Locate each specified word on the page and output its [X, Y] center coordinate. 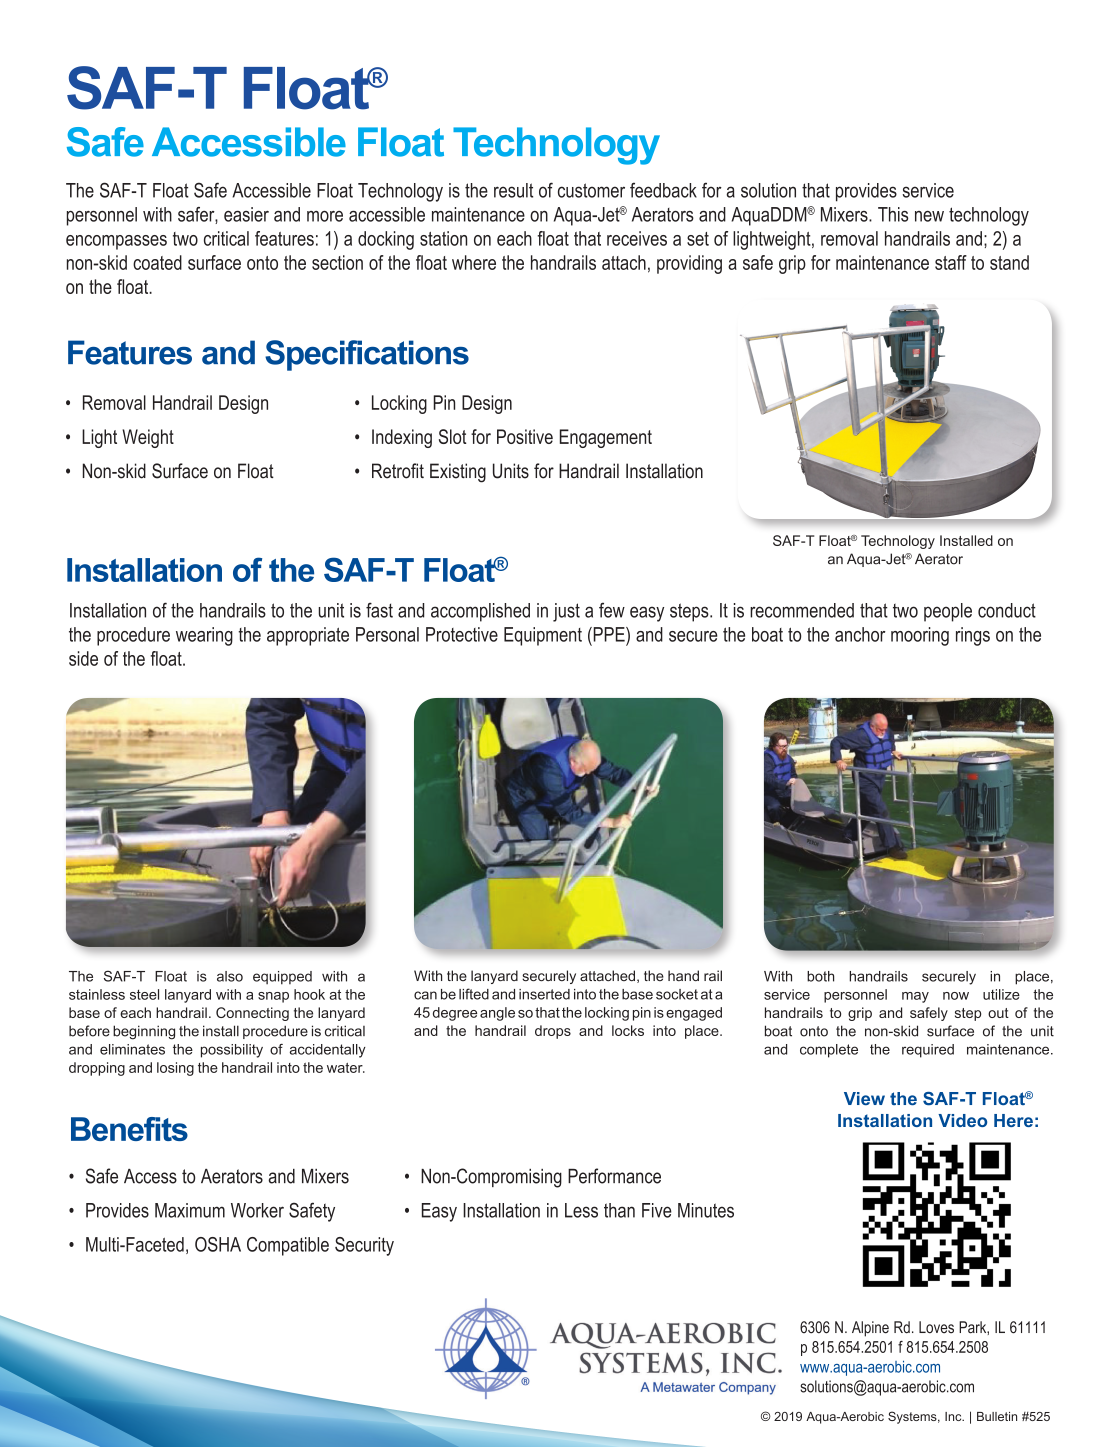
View [864, 1098]
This [893, 214]
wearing [204, 636]
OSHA [218, 1244]
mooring [920, 636]
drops [553, 1032]
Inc [954, 1416]
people [948, 612]
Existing [458, 473]
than [619, 1210]
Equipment [543, 636]
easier [246, 214]
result [513, 190]
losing [175, 1069]
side [83, 658]
